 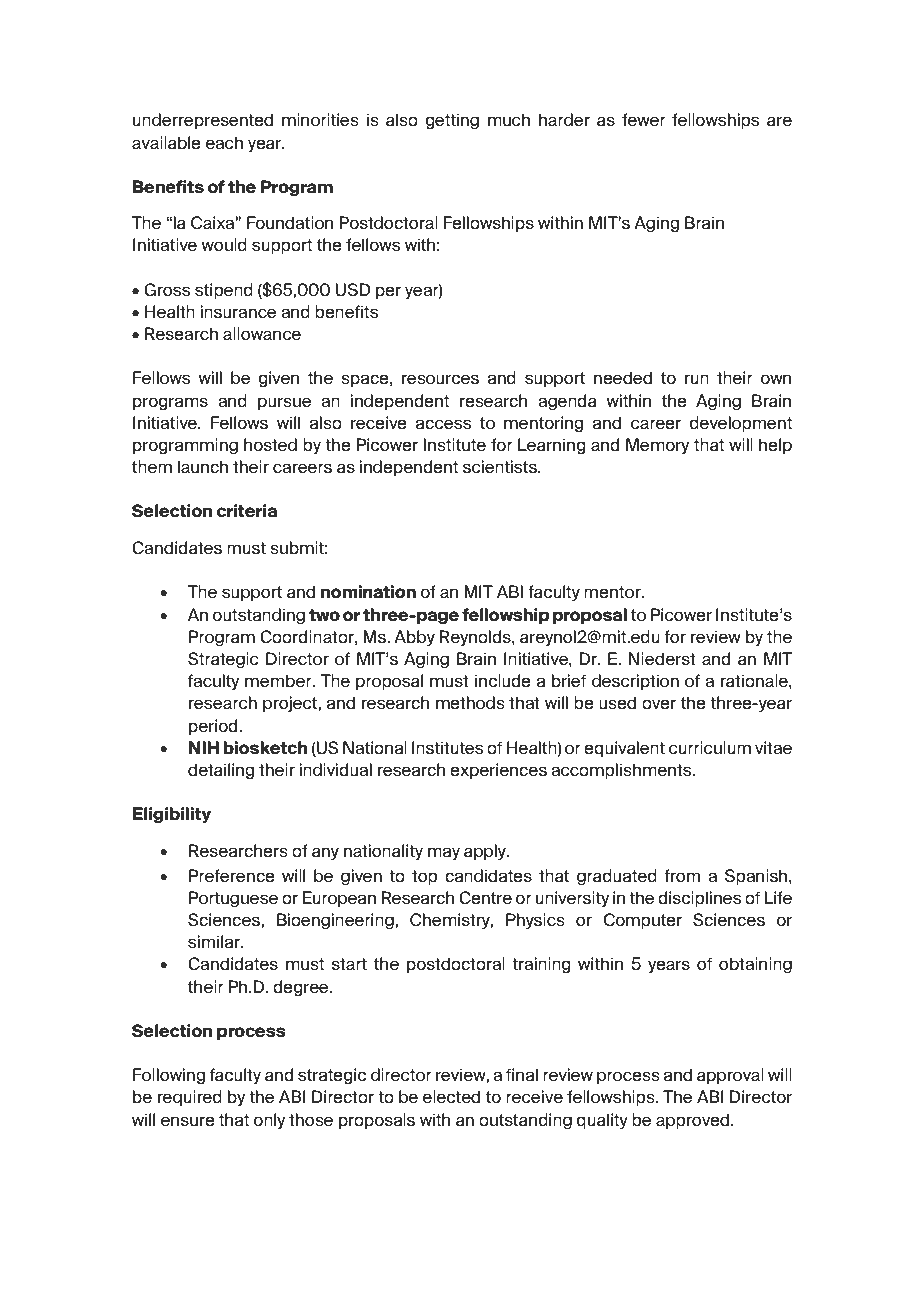 I want to click on resources, so click(x=440, y=379).
